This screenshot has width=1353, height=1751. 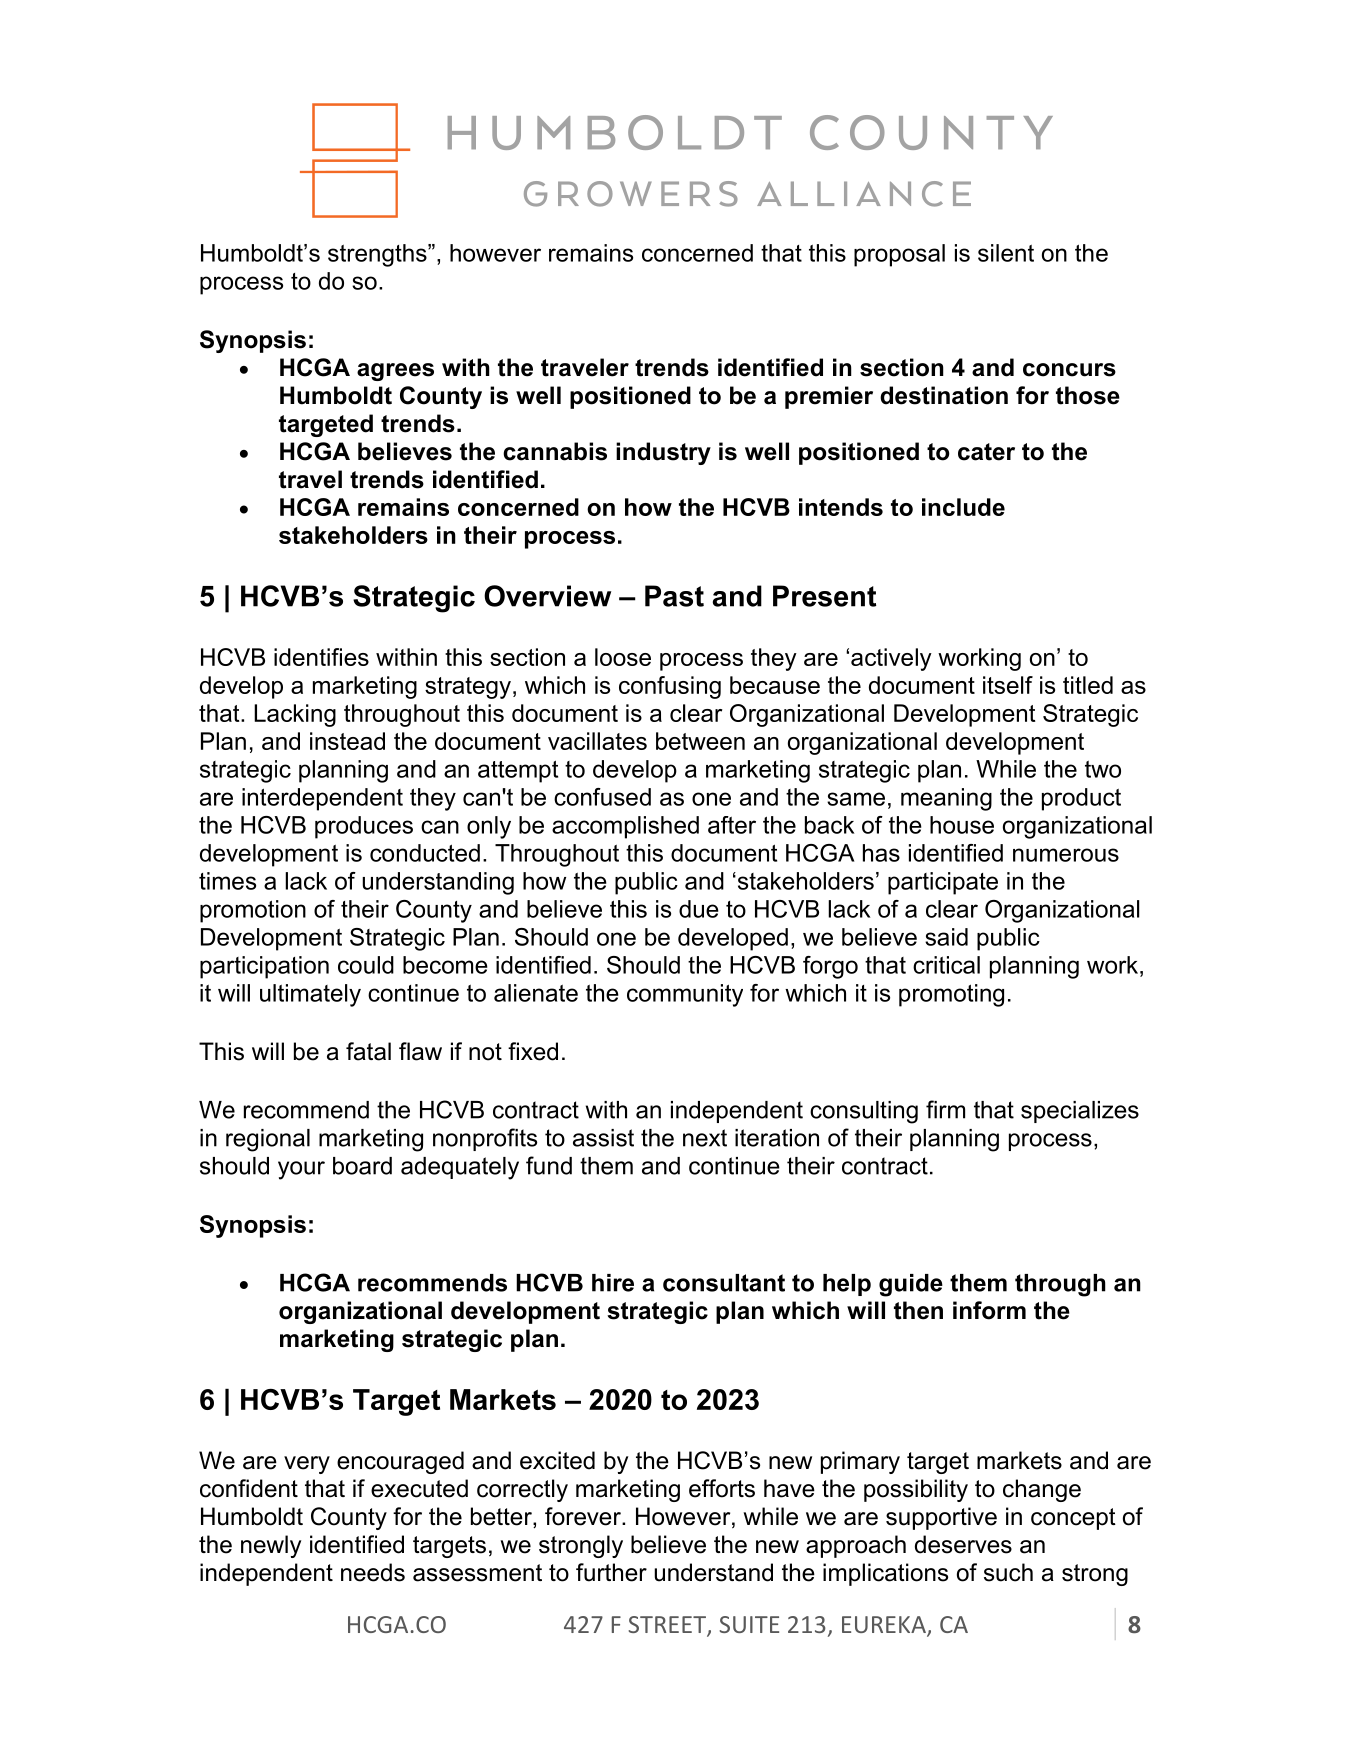 I want to click on inform, so click(x=989, y=1310).
